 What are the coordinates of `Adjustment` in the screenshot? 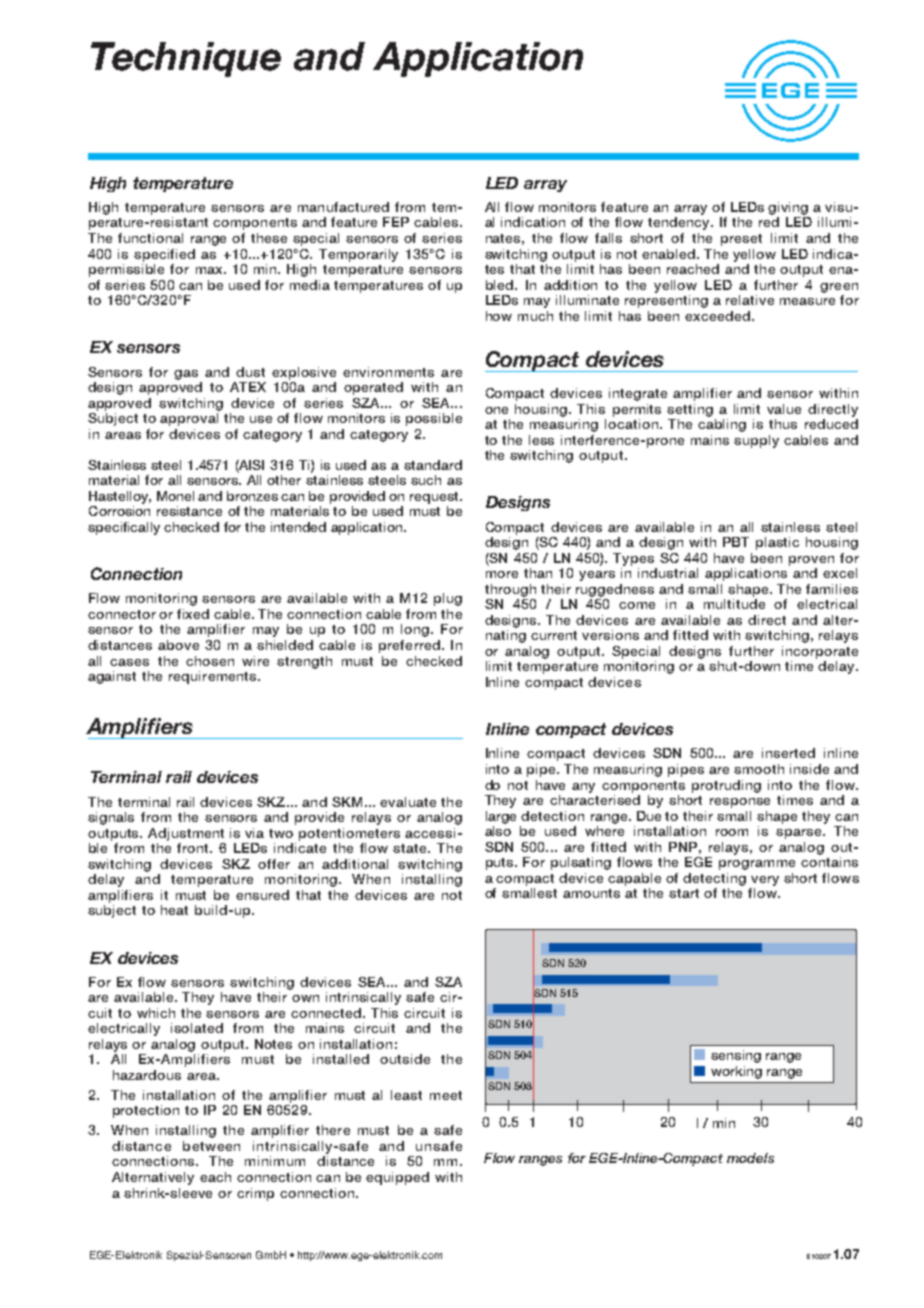 It's located at (186, 834).
